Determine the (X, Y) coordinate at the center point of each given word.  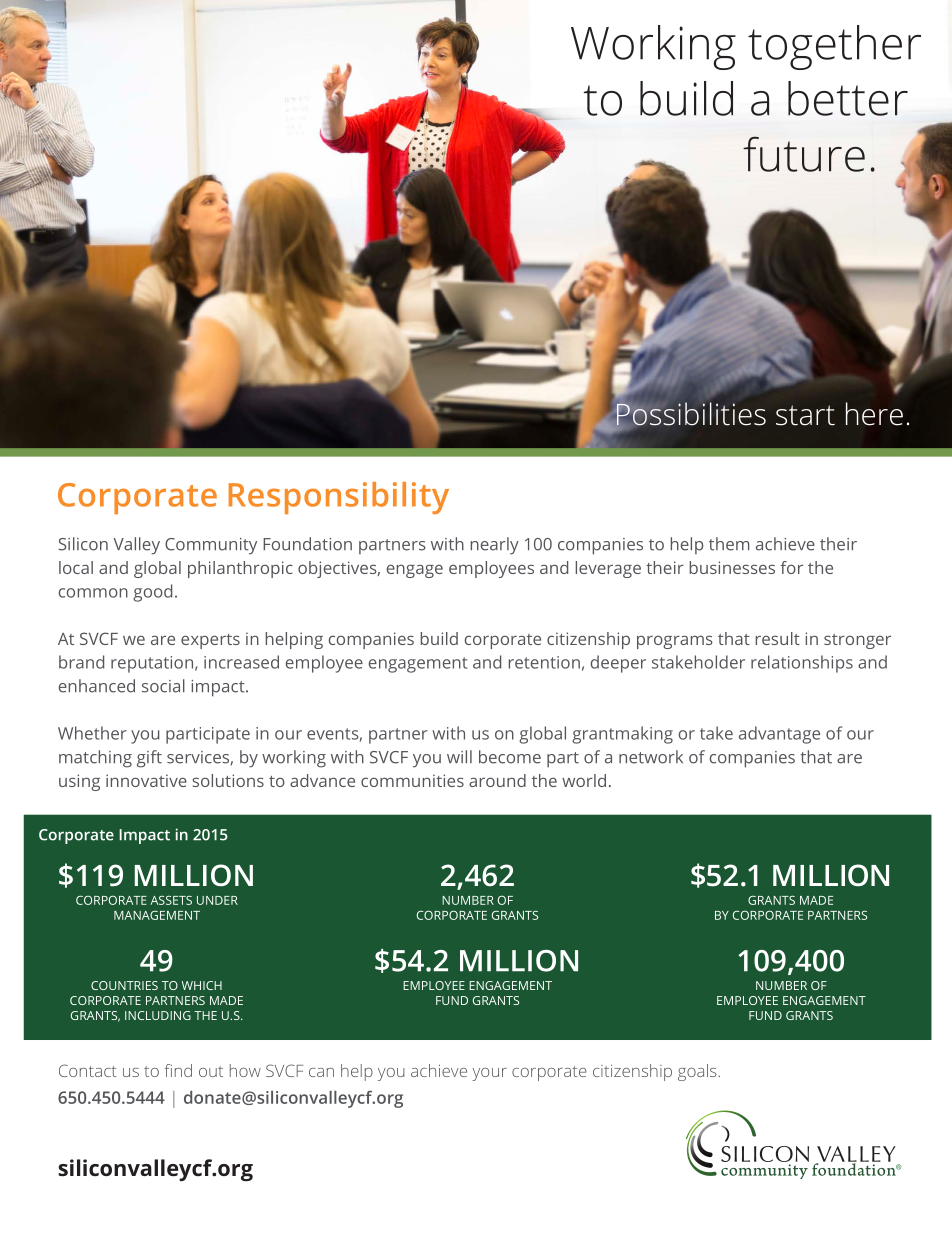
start (805, 415)
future (804, 154)
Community (211, 546)
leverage (608, 569)
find (178, 1070)
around (497, 780)
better (848, 98)
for (791, 567)
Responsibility (339, 498)
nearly (495, 546)
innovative (146, 780)
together (834, 47)
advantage (779, 735)
